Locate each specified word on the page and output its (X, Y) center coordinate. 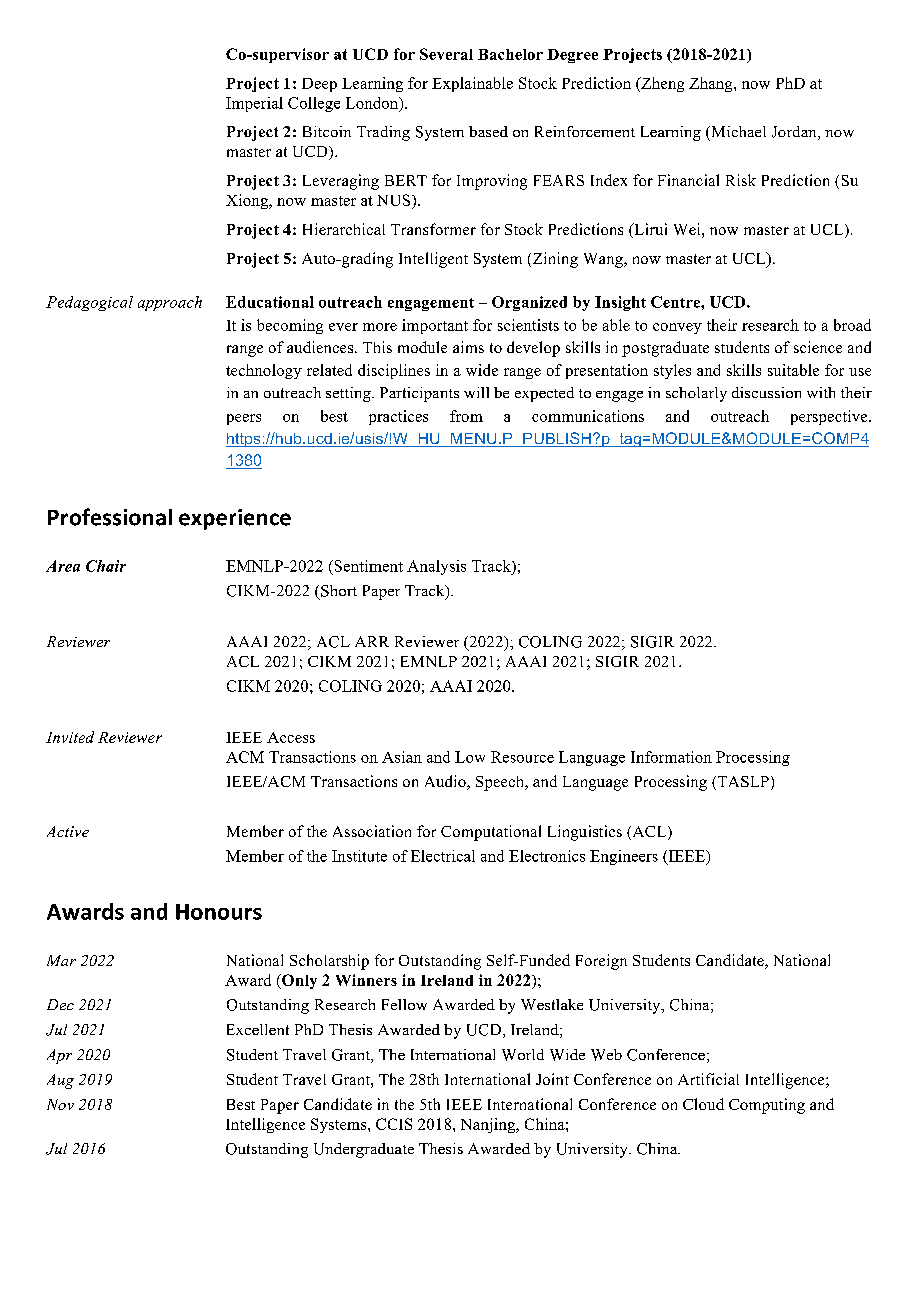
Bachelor (510, 54)
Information (671, 757)
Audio (446, 782)
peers (244, 419)
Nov (60, 1104)
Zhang (712, 84)
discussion (766, 392)
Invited (70, 737)
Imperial (254, 104)
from (466, 416)
